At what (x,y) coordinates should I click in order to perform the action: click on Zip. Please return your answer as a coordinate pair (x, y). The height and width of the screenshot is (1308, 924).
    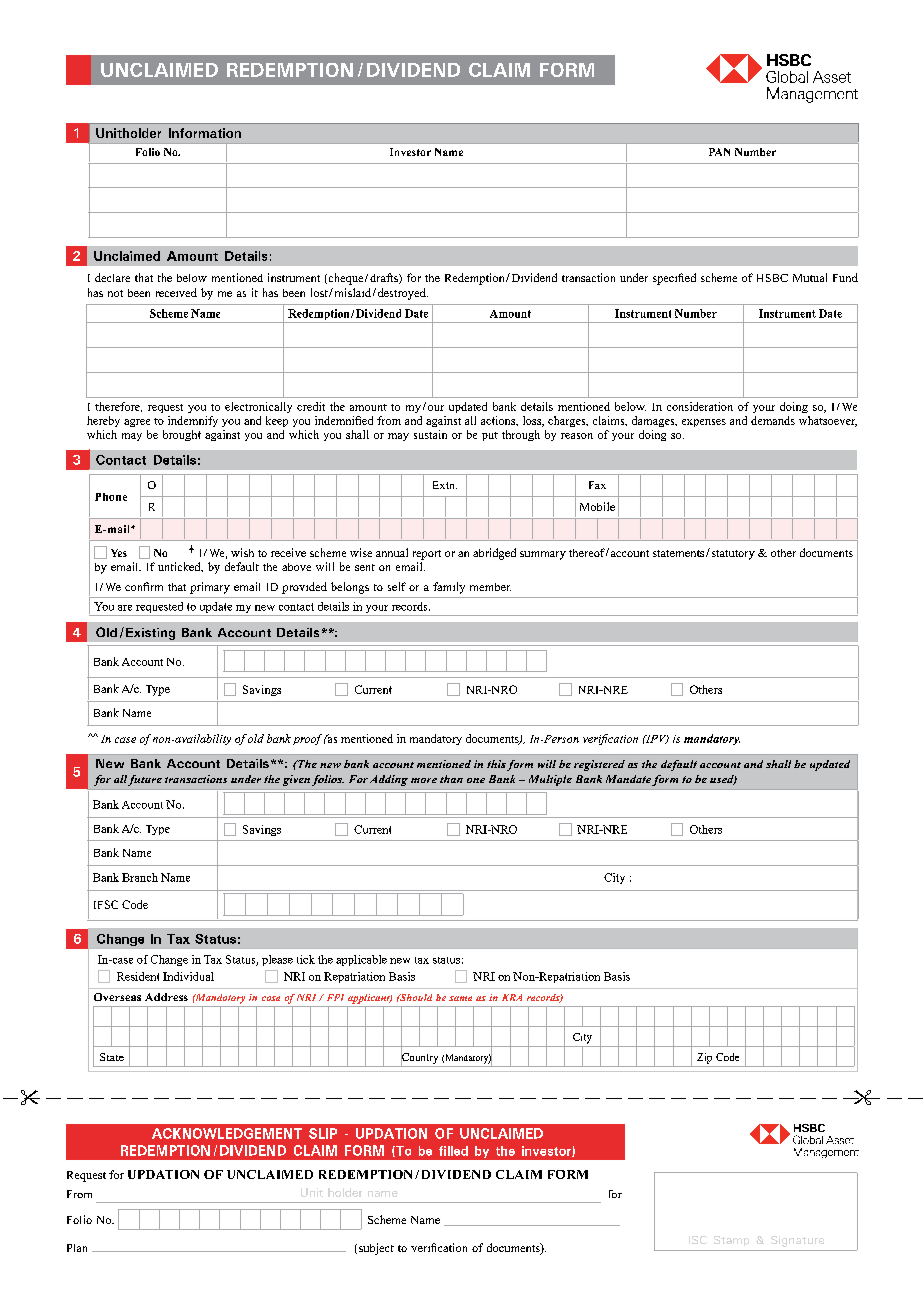
    Looking at the image, I should click on (704, 1058).
